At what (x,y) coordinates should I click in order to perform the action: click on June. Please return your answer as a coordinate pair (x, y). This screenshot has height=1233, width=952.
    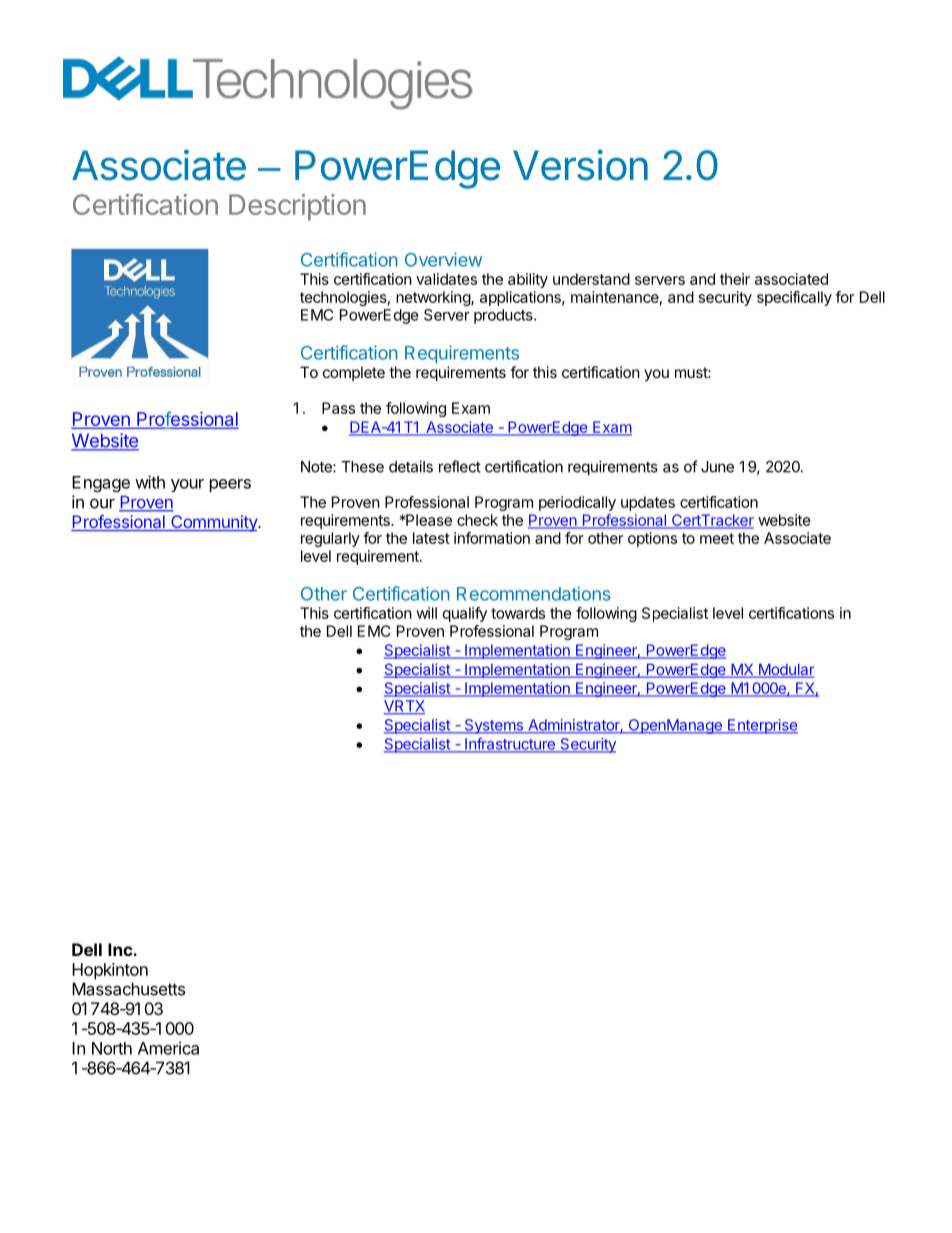
    Looking at the image, I should click on (717, 467).
